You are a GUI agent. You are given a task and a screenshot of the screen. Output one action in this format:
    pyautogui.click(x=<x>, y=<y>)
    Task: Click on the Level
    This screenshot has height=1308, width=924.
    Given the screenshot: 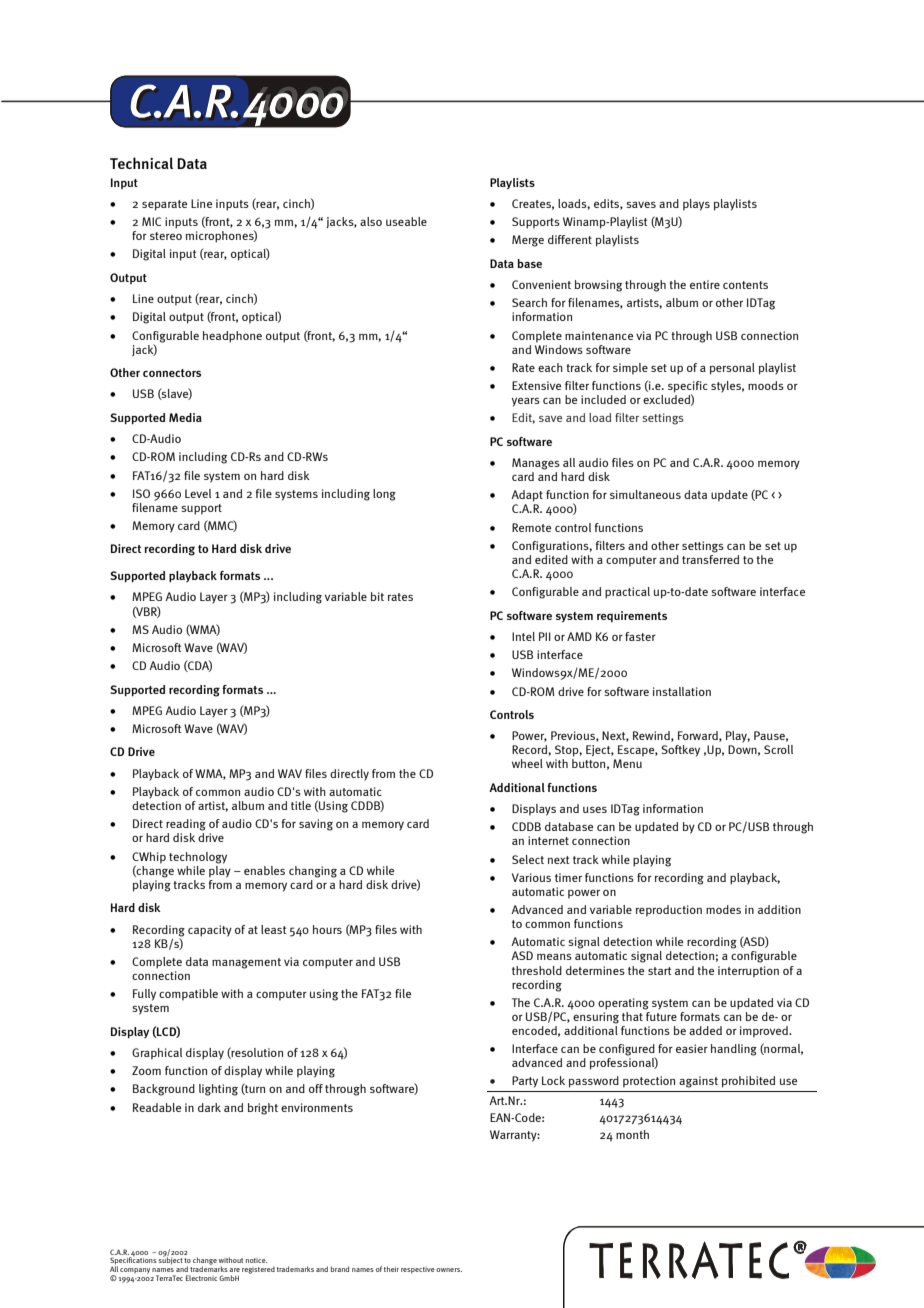 What is the action you would take?
    pyautogui.click(x=198, y=493)
